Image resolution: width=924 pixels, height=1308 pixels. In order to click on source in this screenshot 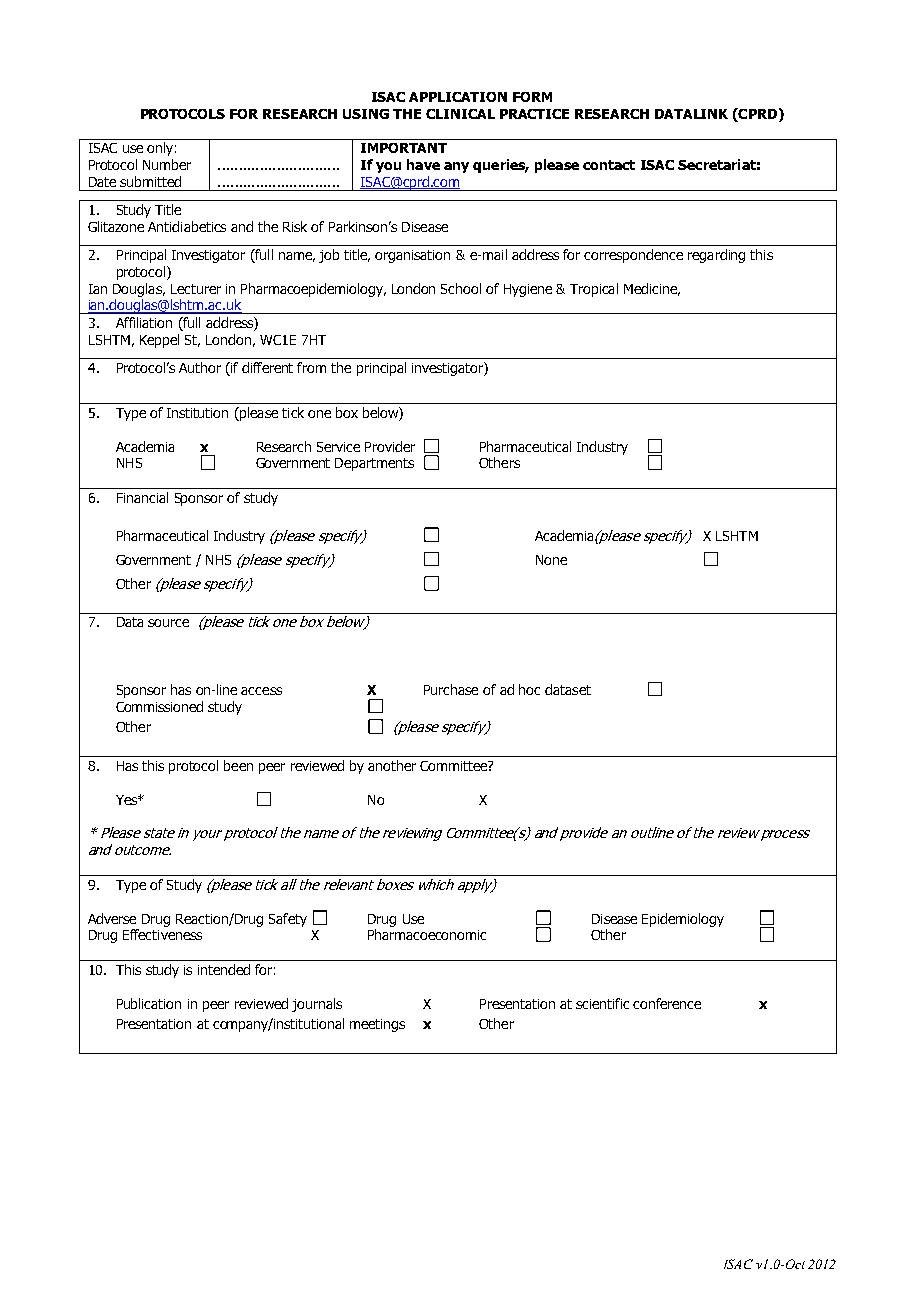, I will do `click(168, 623)`.
